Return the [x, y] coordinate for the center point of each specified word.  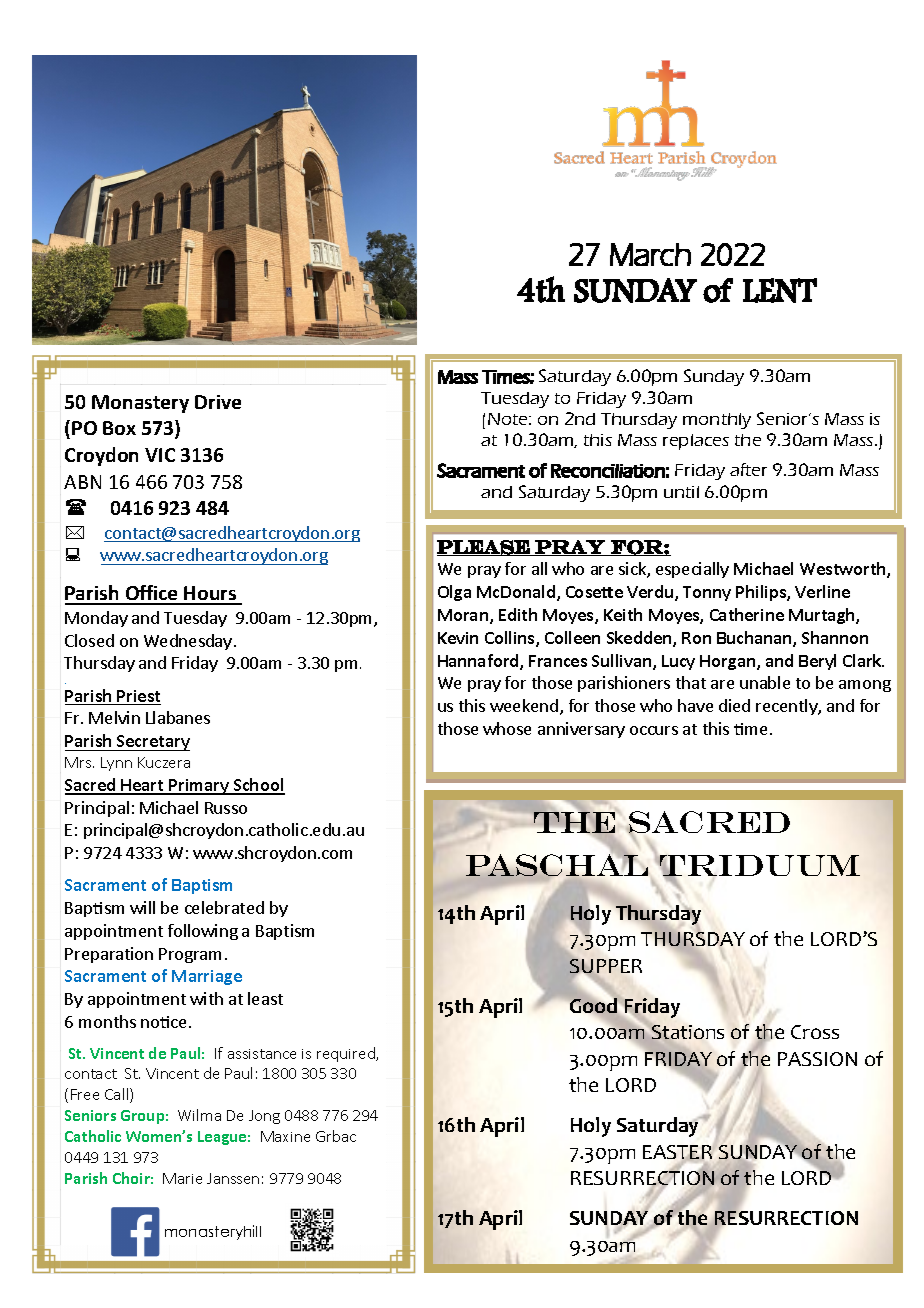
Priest [138, 697]
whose [507, 728]
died [734, 705]
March [650, 254]
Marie [182, 1178]
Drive [218, 402]
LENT [780, 290]
